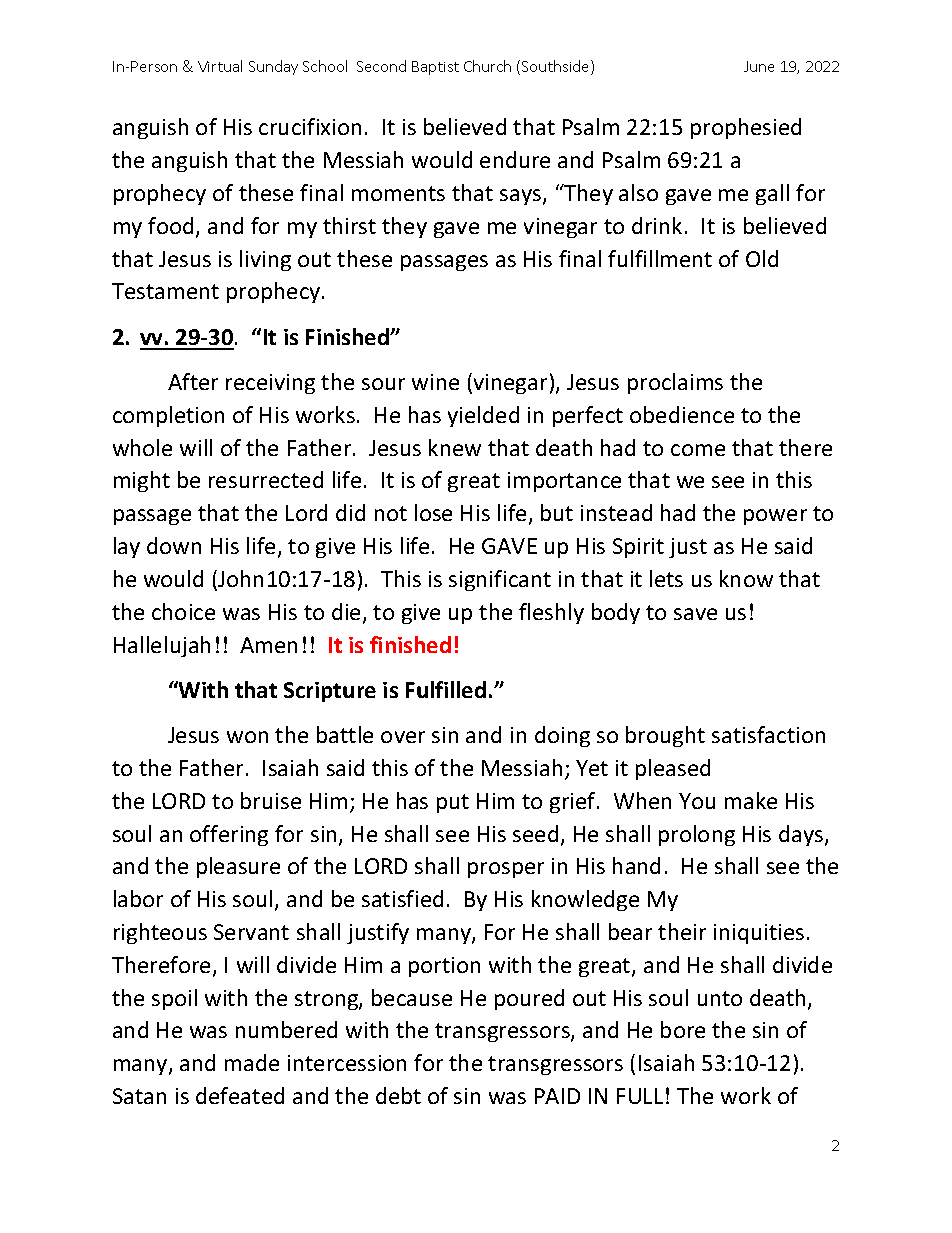 The height and width of the document is (1233, 952). What do you see at coordinates (403, 737) in the document?
I see `over` at bounding box center [403, 737].
